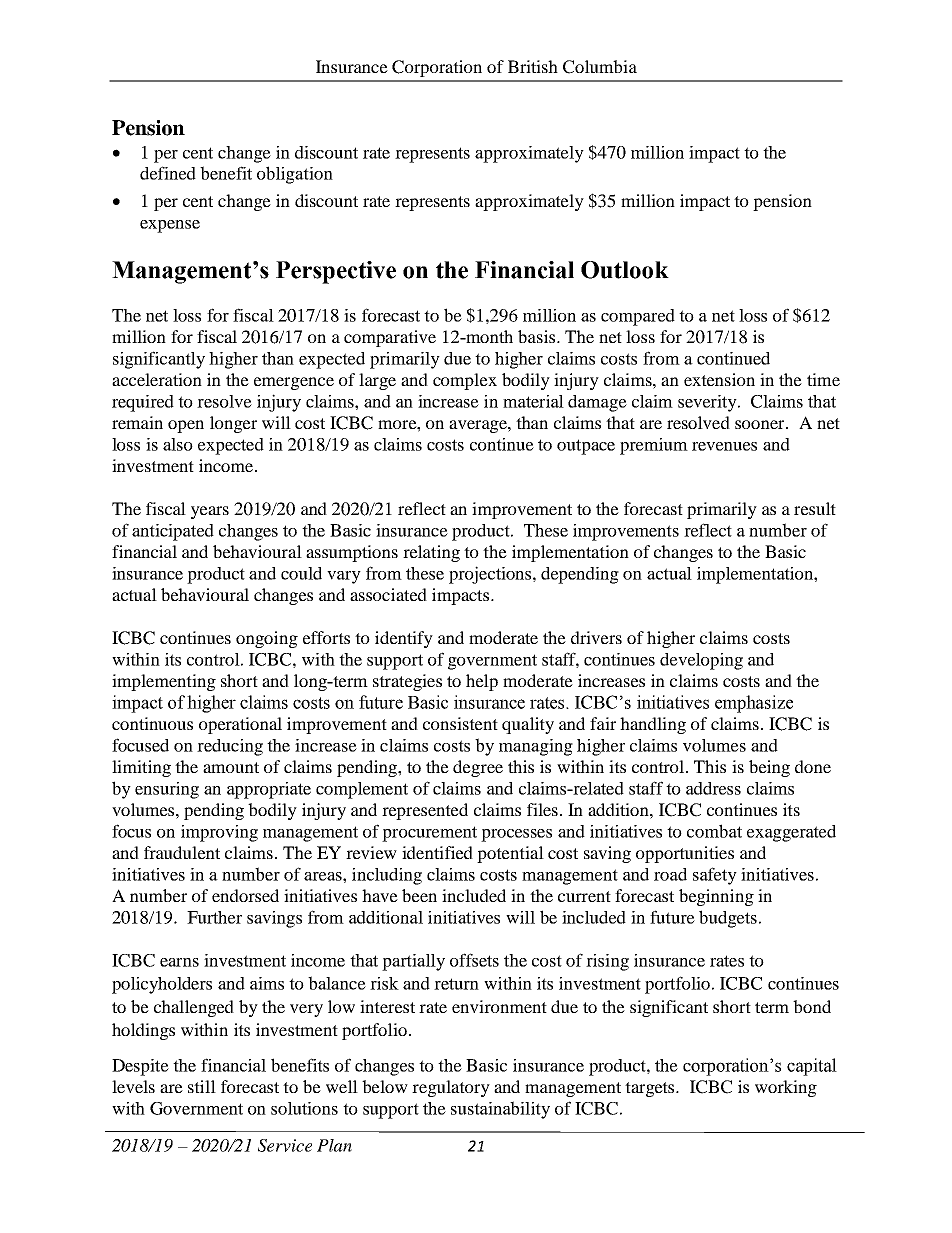 The image size is (952, 1233). What do you see at coordinates (754, 704) in the screenshot?
I see `emphasize` at bounding box center [754, 704].
